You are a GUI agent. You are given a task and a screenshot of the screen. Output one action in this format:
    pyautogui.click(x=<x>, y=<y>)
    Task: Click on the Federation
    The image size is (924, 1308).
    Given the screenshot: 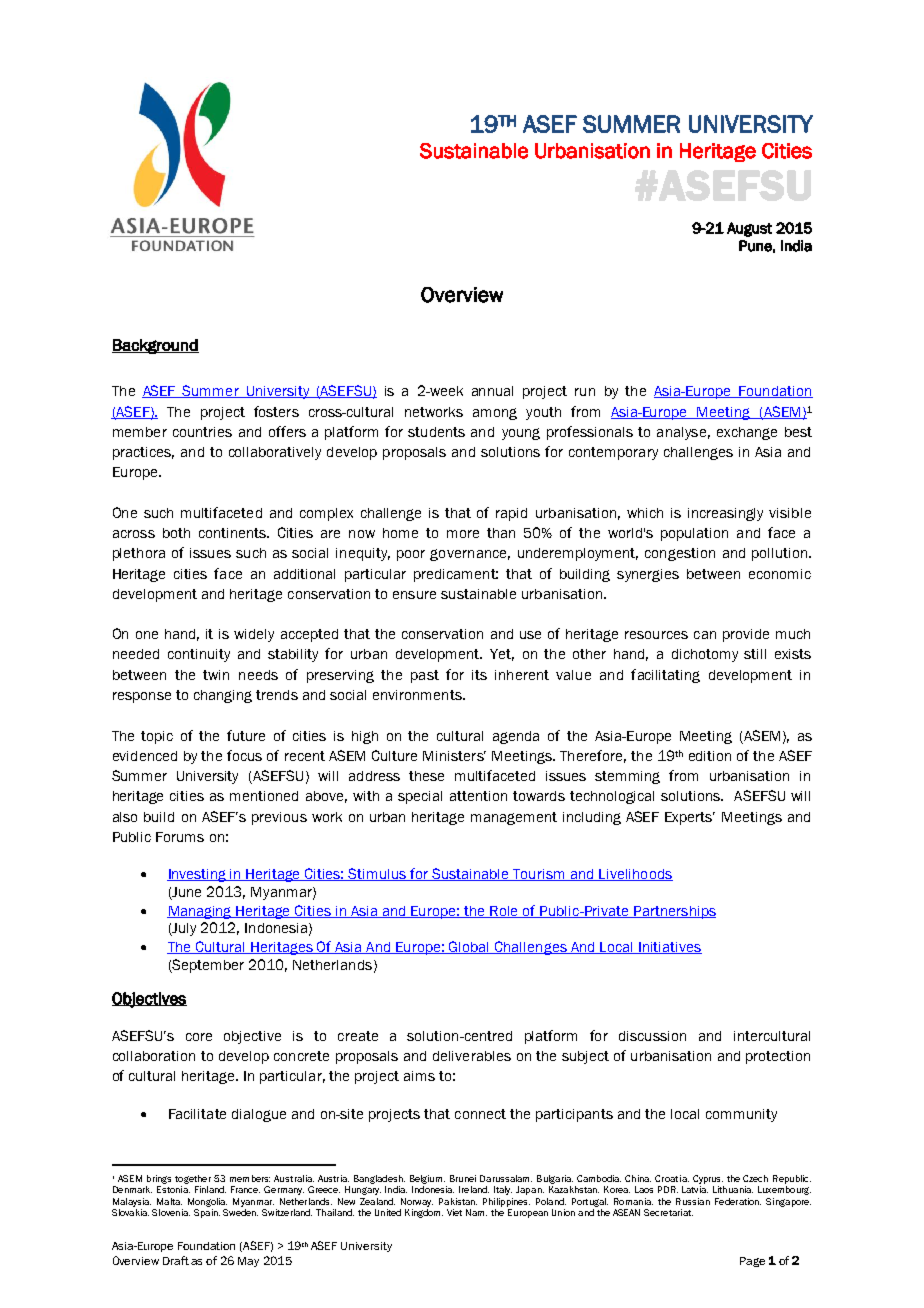 What is the action you would take?
    pyautogui.click(x=738, y=1201)
